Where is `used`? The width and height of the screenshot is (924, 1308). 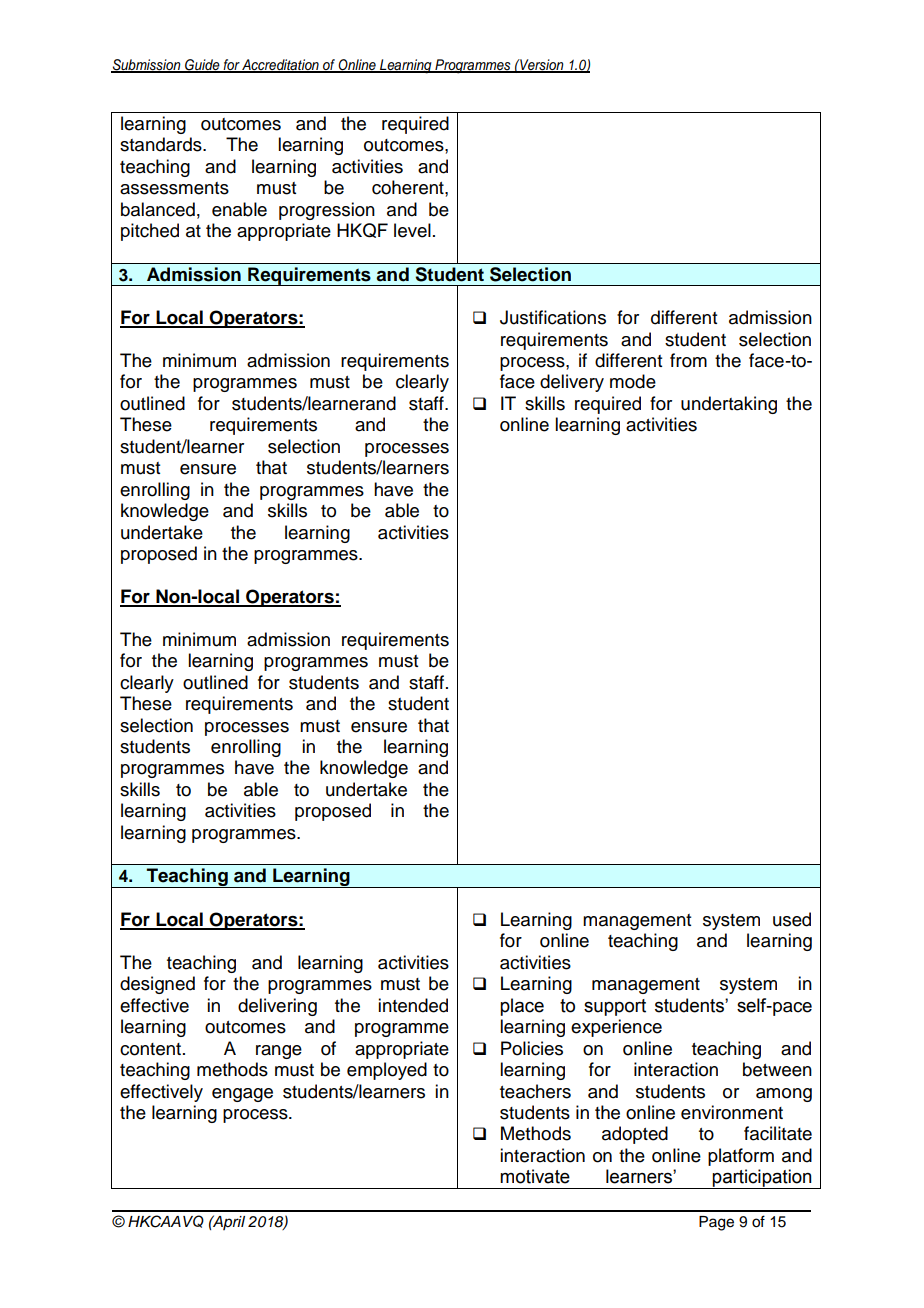 used is located at coordinates (792, 919).
